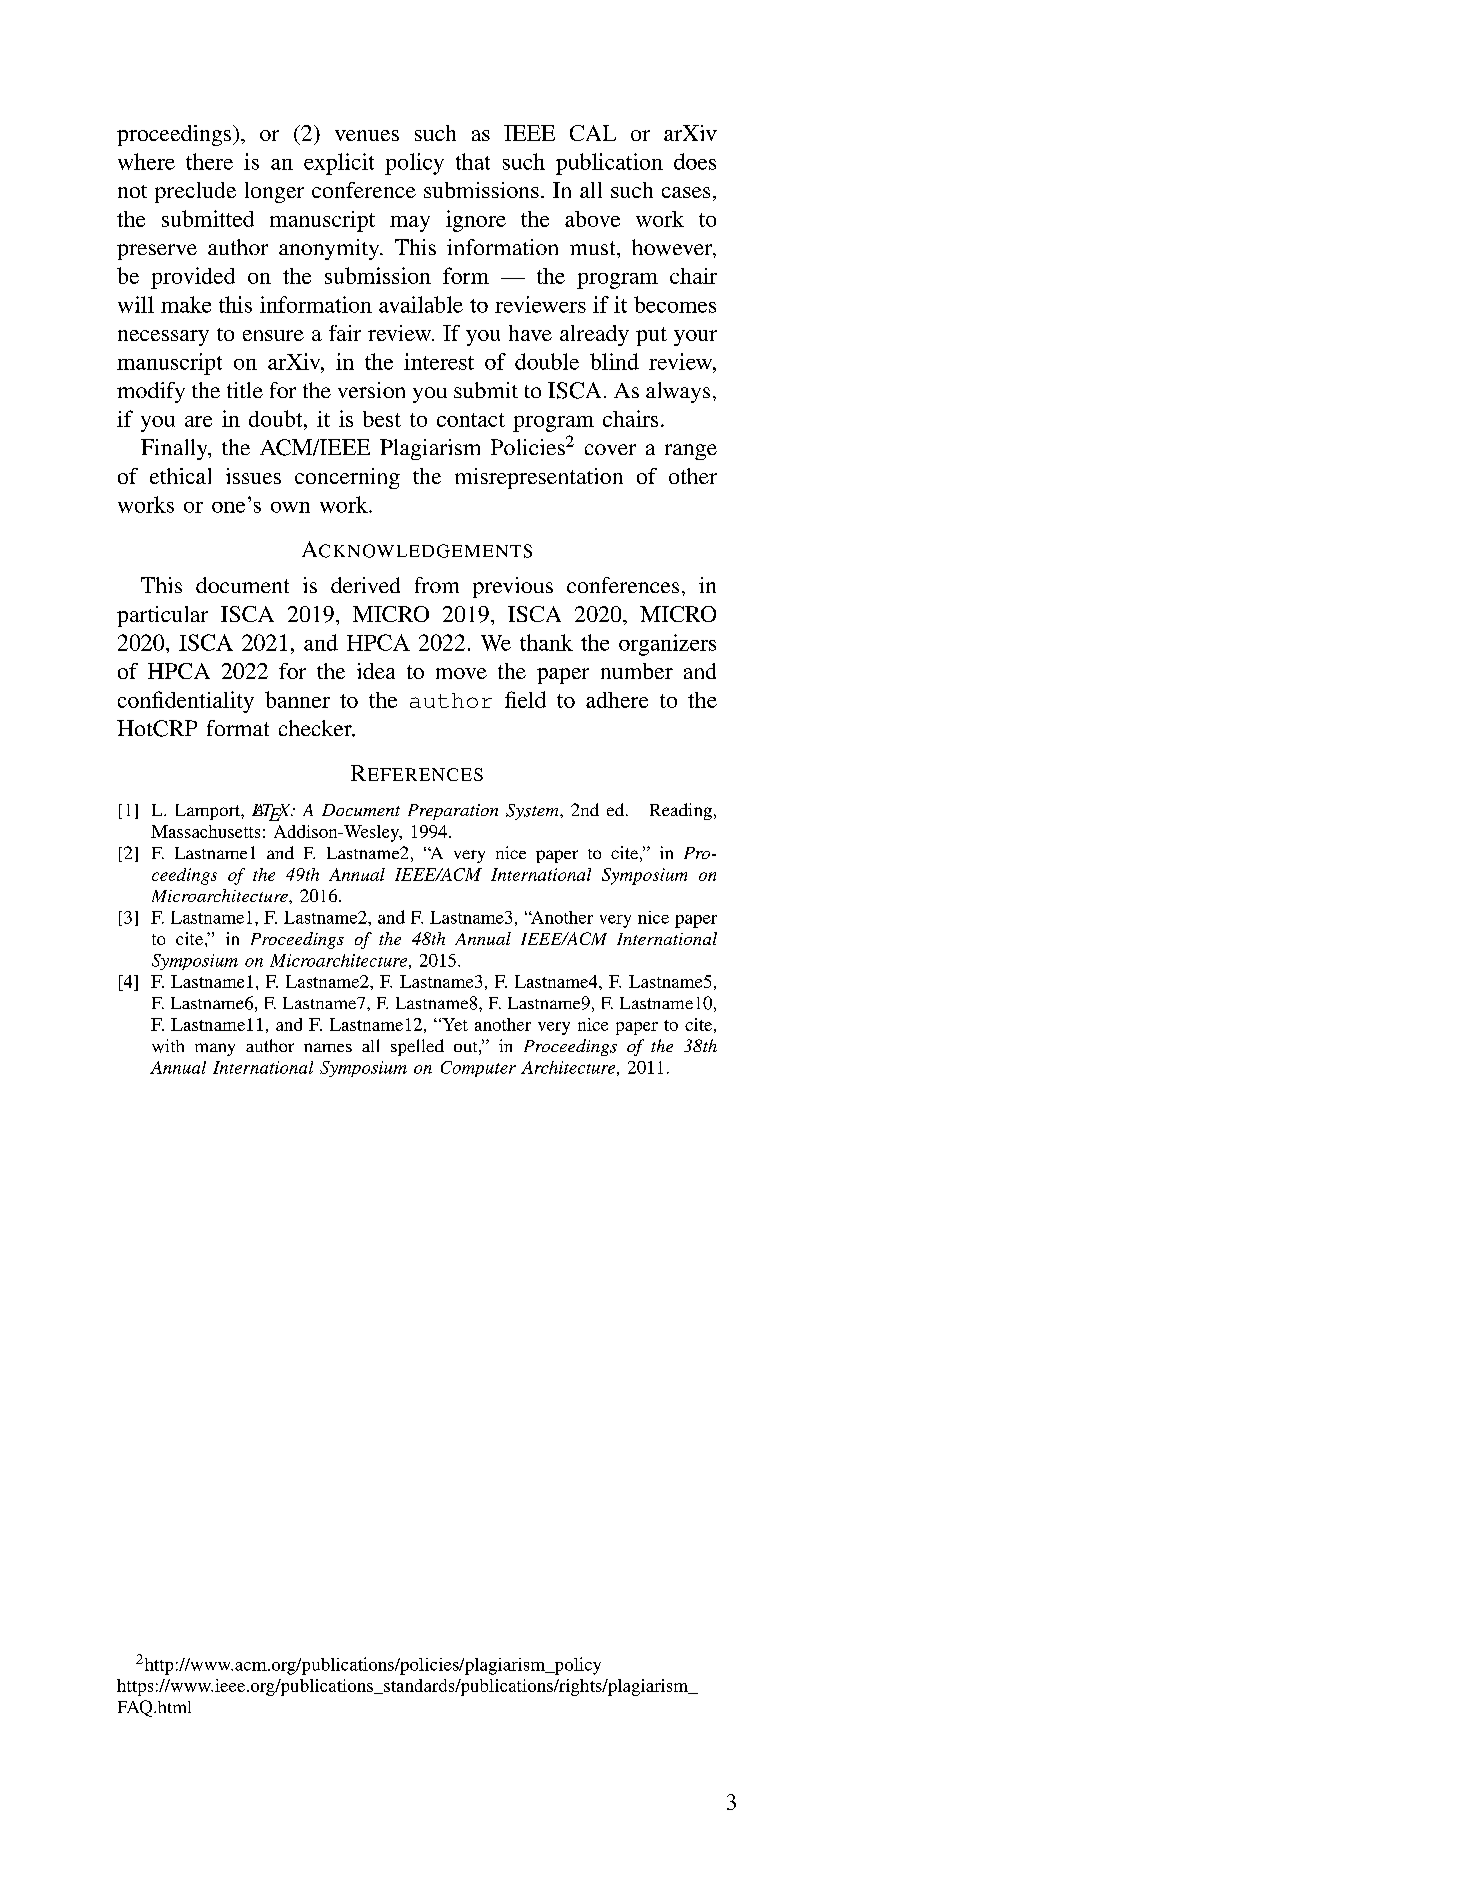 The width and height of the screenshot is (1463, 1894). What do you see at coordinates (453, 812) in the screenshot?
I see `Preparation` at bounding box center [453, 812].
